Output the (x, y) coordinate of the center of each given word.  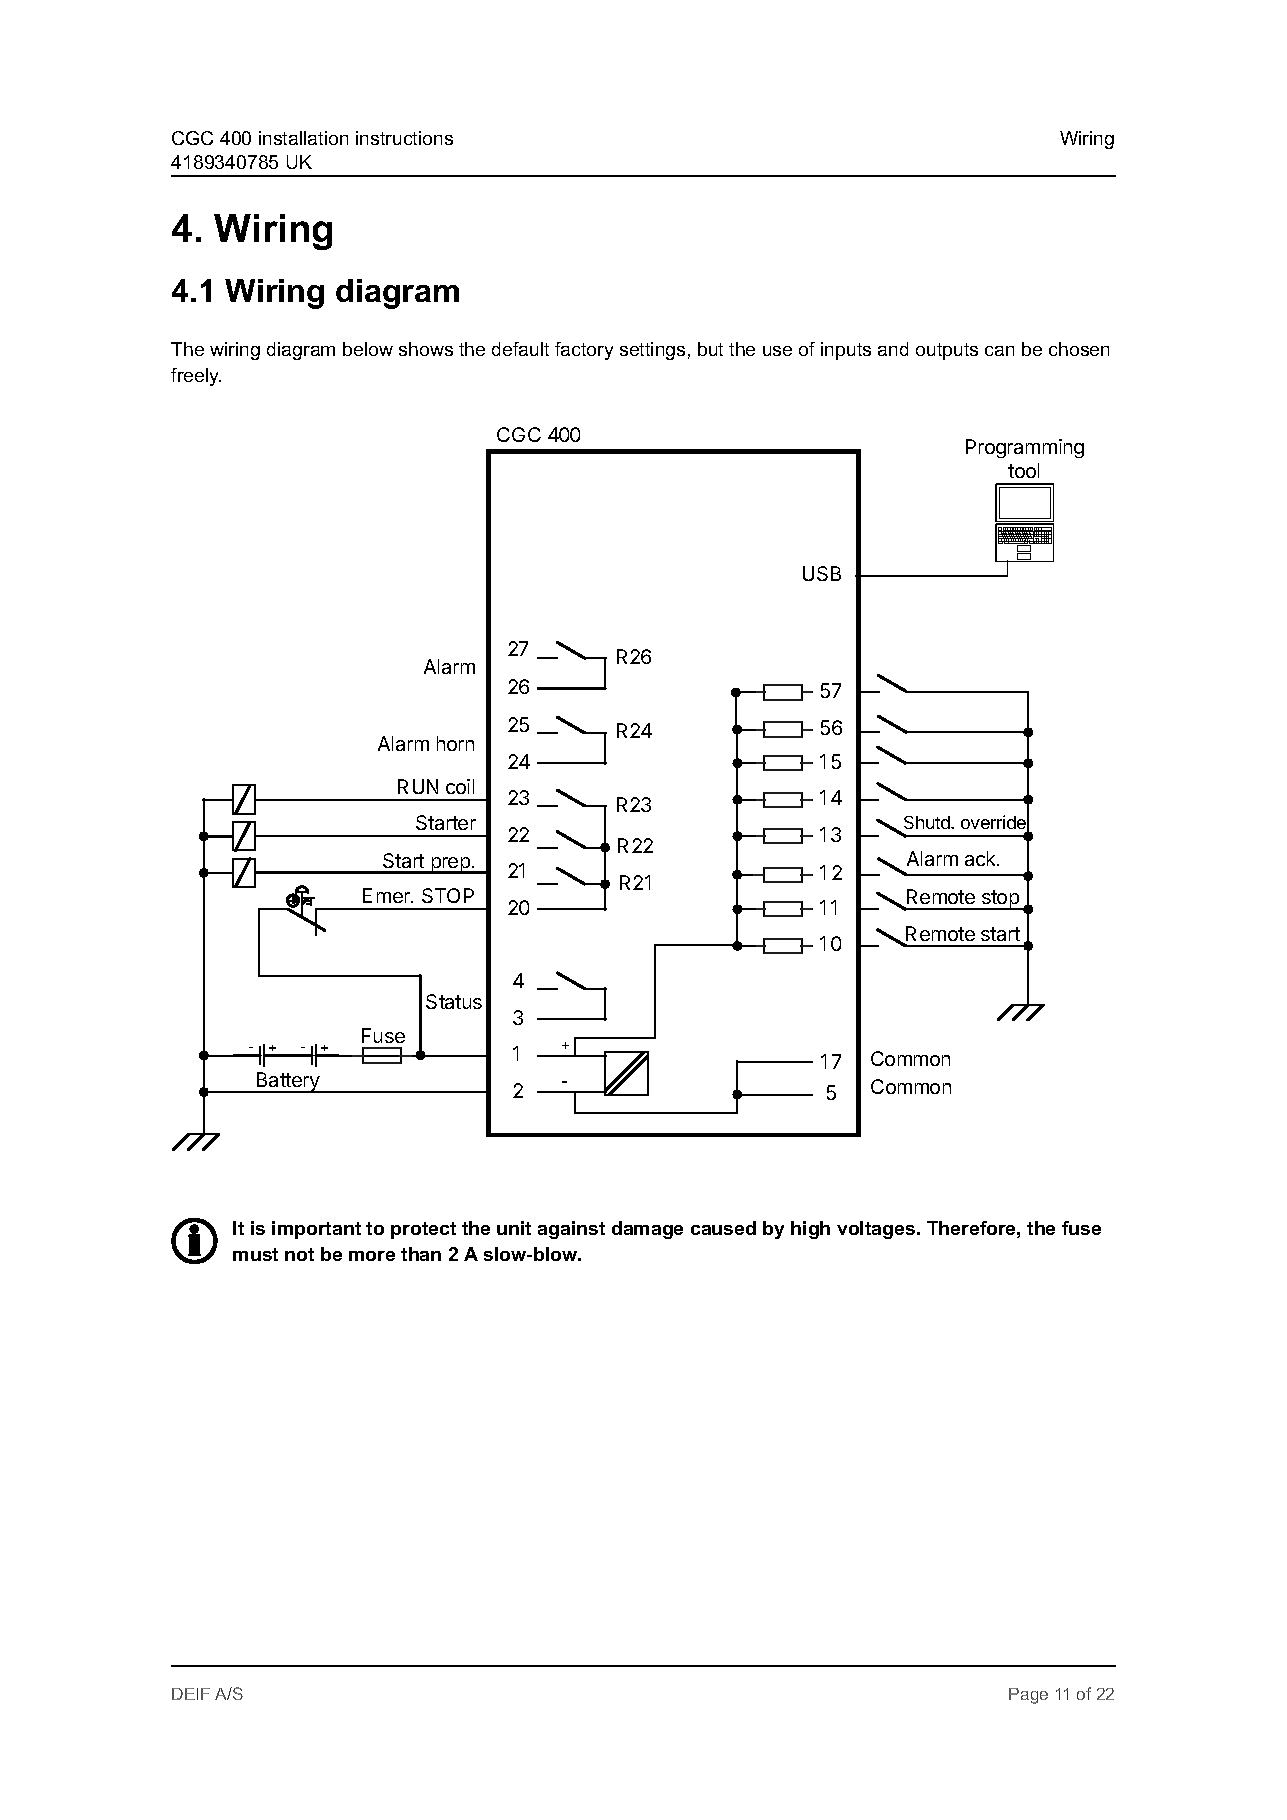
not (299, 1254)
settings (652, 351)
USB (822, 573)
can (999, 351)
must (255, 1254)
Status (454, 1001)
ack (981, 858)
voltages (877, 1230)
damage (647, 1230)
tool (1023, 470)
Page (1028, 1696)
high (810, 1230)
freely (196, 377)
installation (303, 138)
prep (450, 865)
